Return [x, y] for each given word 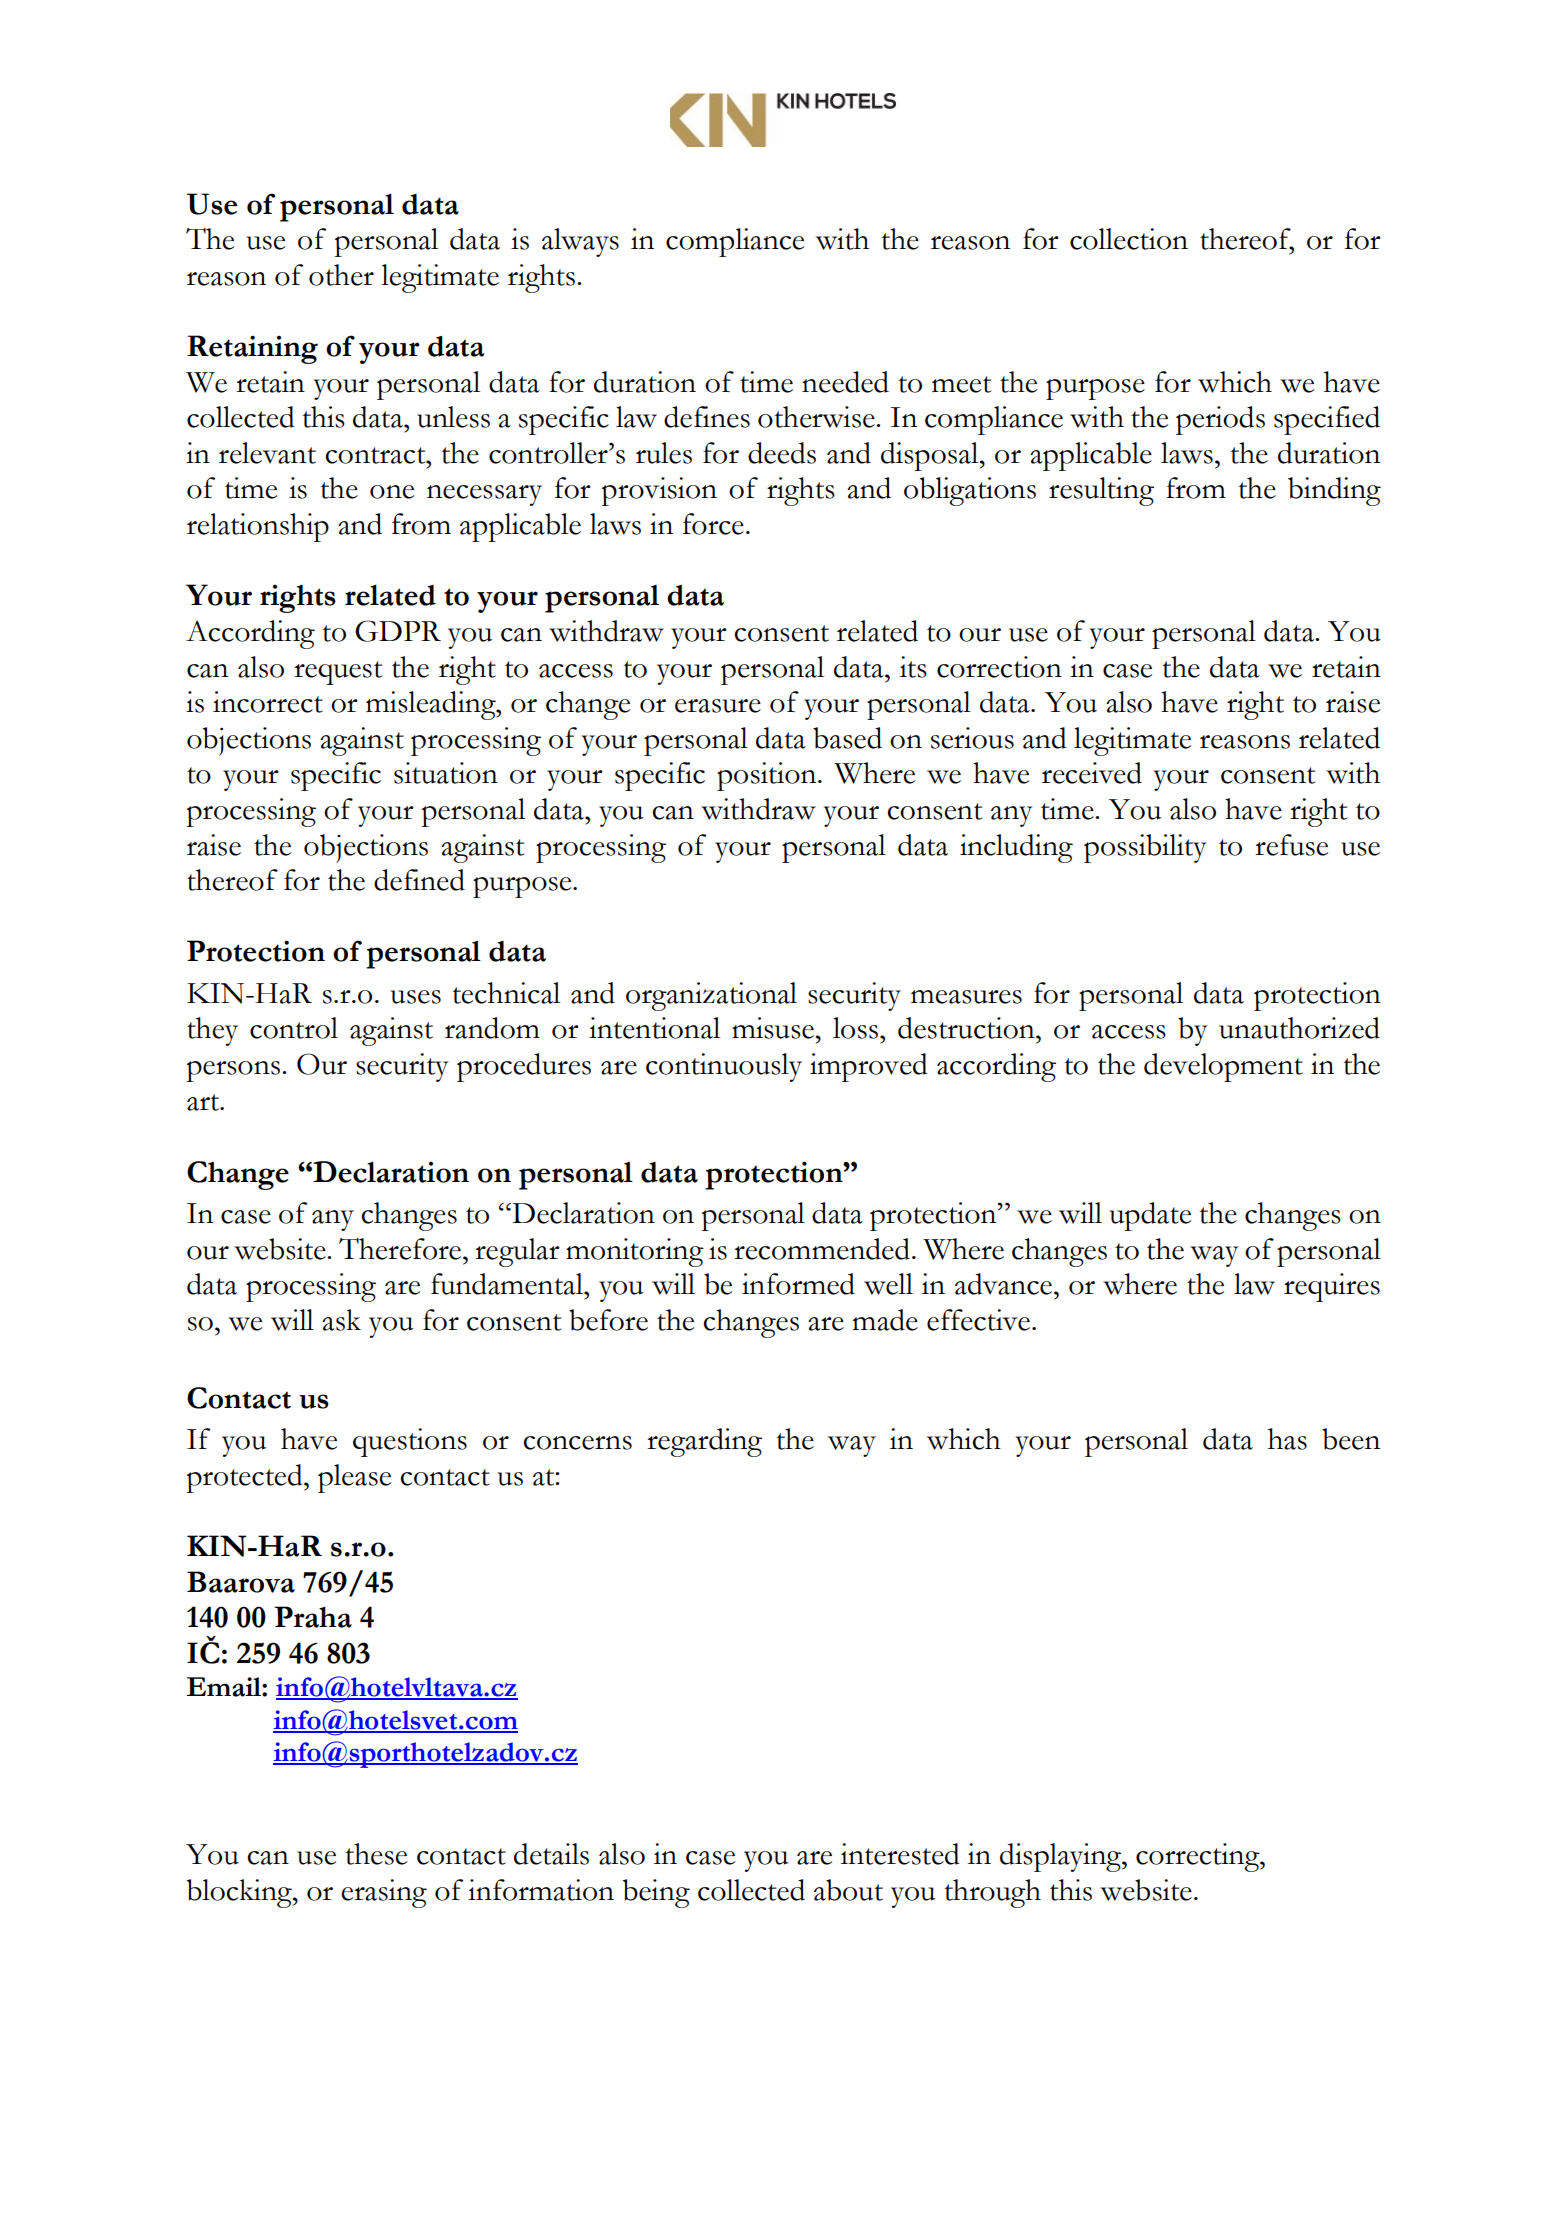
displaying [1062, 1857]
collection [1129, 239]
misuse [773, 1028]
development [1223, 1067]
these [376, 1854]
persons [233, 1071]
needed [845, 382]
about [848, 1890]
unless [453, 417]
